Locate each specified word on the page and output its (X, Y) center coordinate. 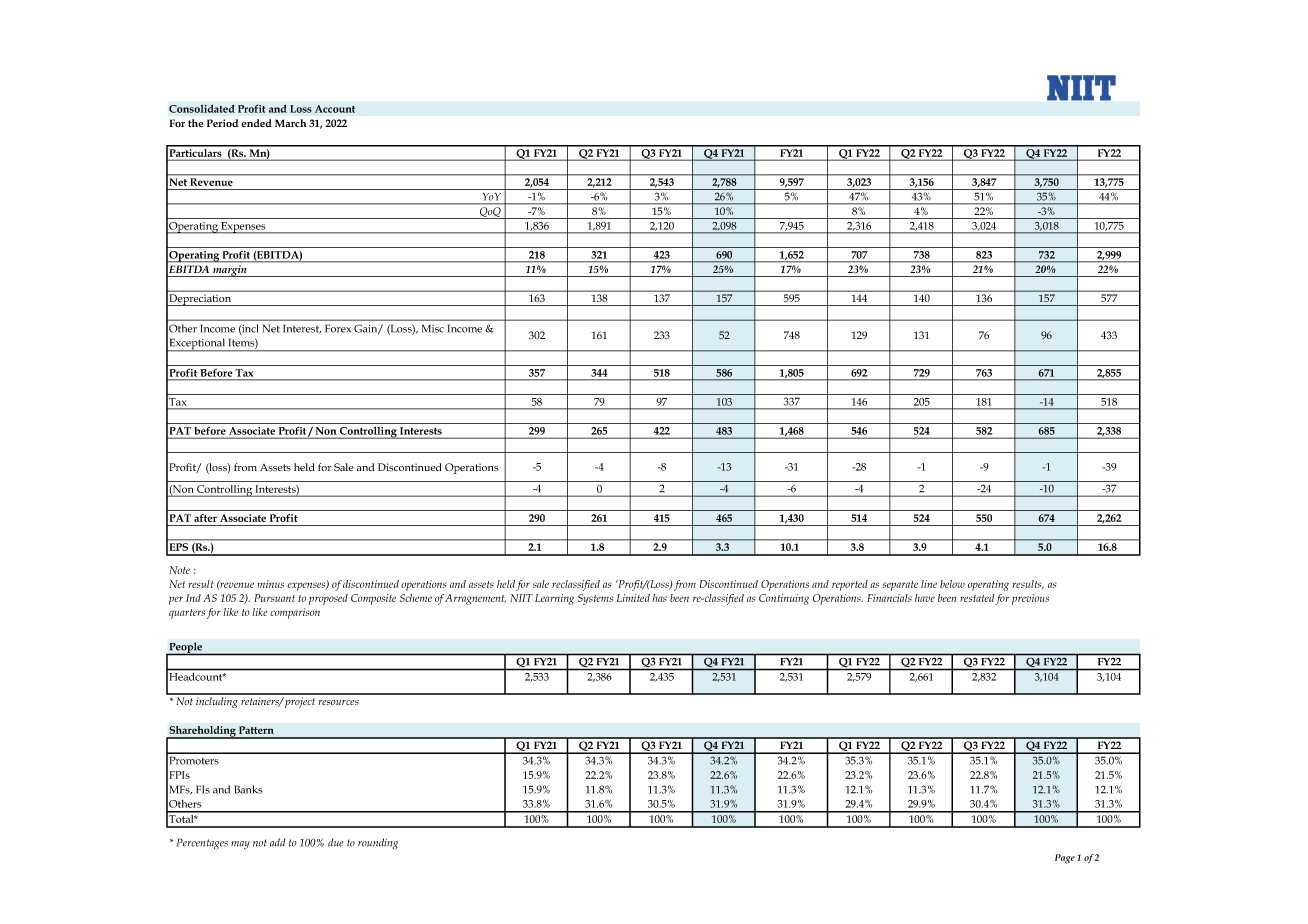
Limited (633, 598)
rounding (378, 844)
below (952, 584)
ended (256, 123)
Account (335, 109)
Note (179, 570)
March (291, 123)
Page (1065, 859)
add (277, 842)
